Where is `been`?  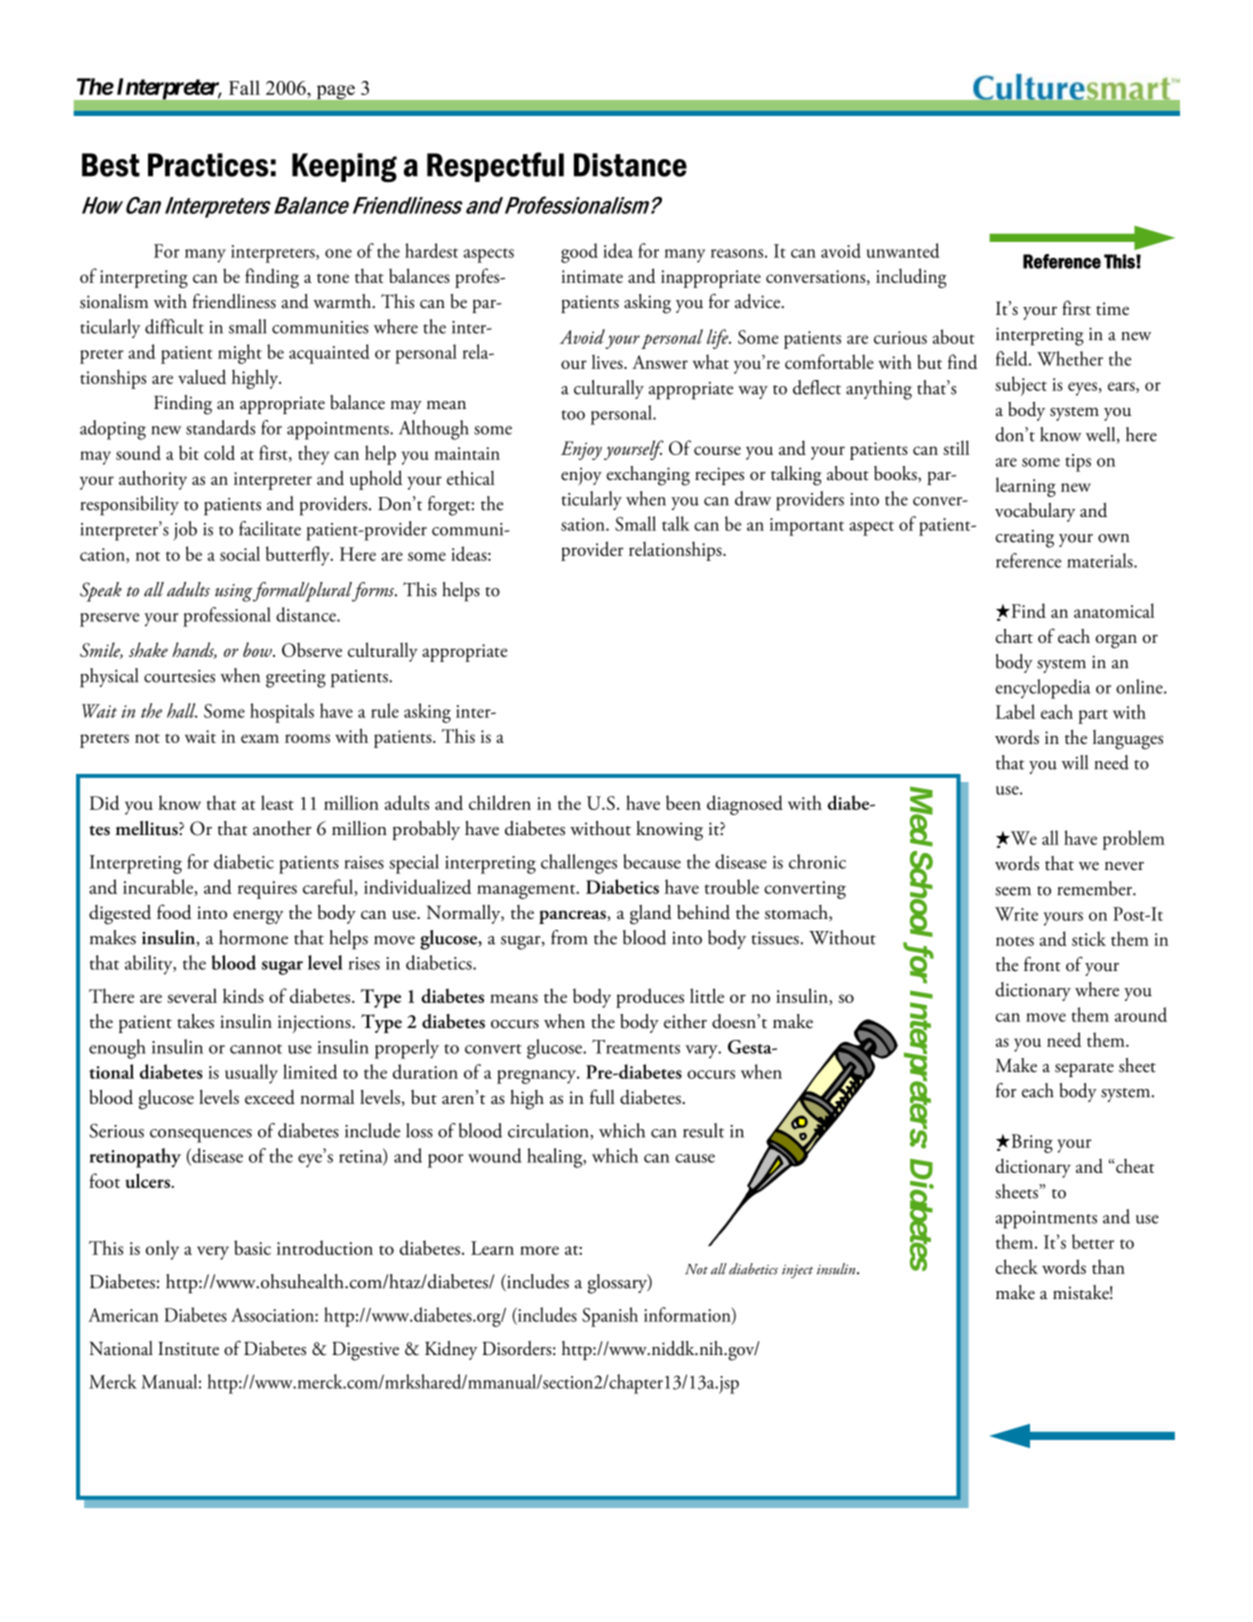 been is located at coordinates (683, 802).
